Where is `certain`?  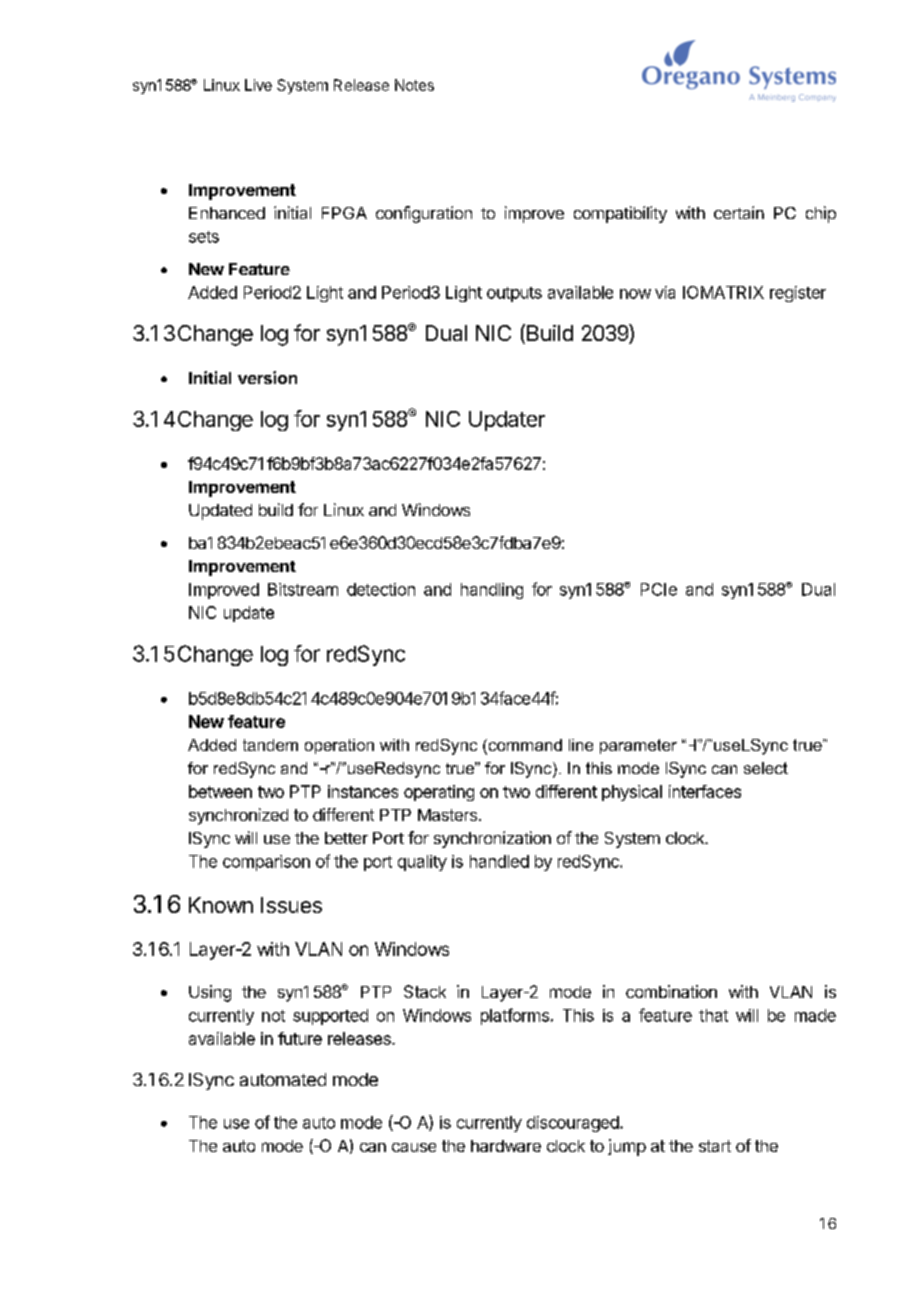
certain is located at coordinates (739, 212).
